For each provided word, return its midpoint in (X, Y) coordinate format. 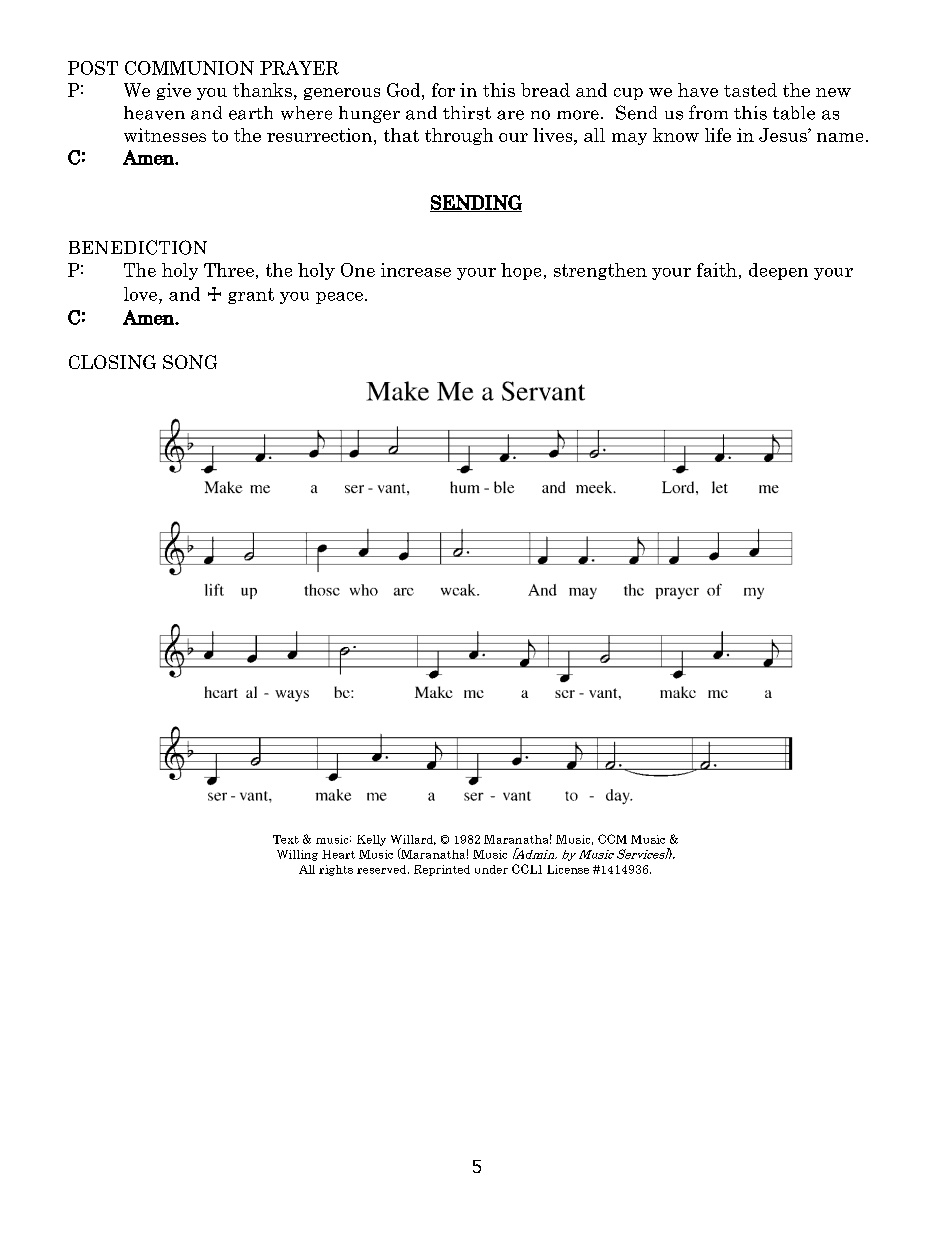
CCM (612, 839)
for (443, 90)
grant (251, 296)
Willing (297, 855)
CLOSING (112, 362)
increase (416, 270)
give (174, 91)
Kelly (371, 840)
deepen (778, 271)
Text (286, 839)
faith (717, 270)
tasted (750, 90)
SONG (190, 362)
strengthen (600, 271)
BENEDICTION (138, 247)
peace (339, 298)
